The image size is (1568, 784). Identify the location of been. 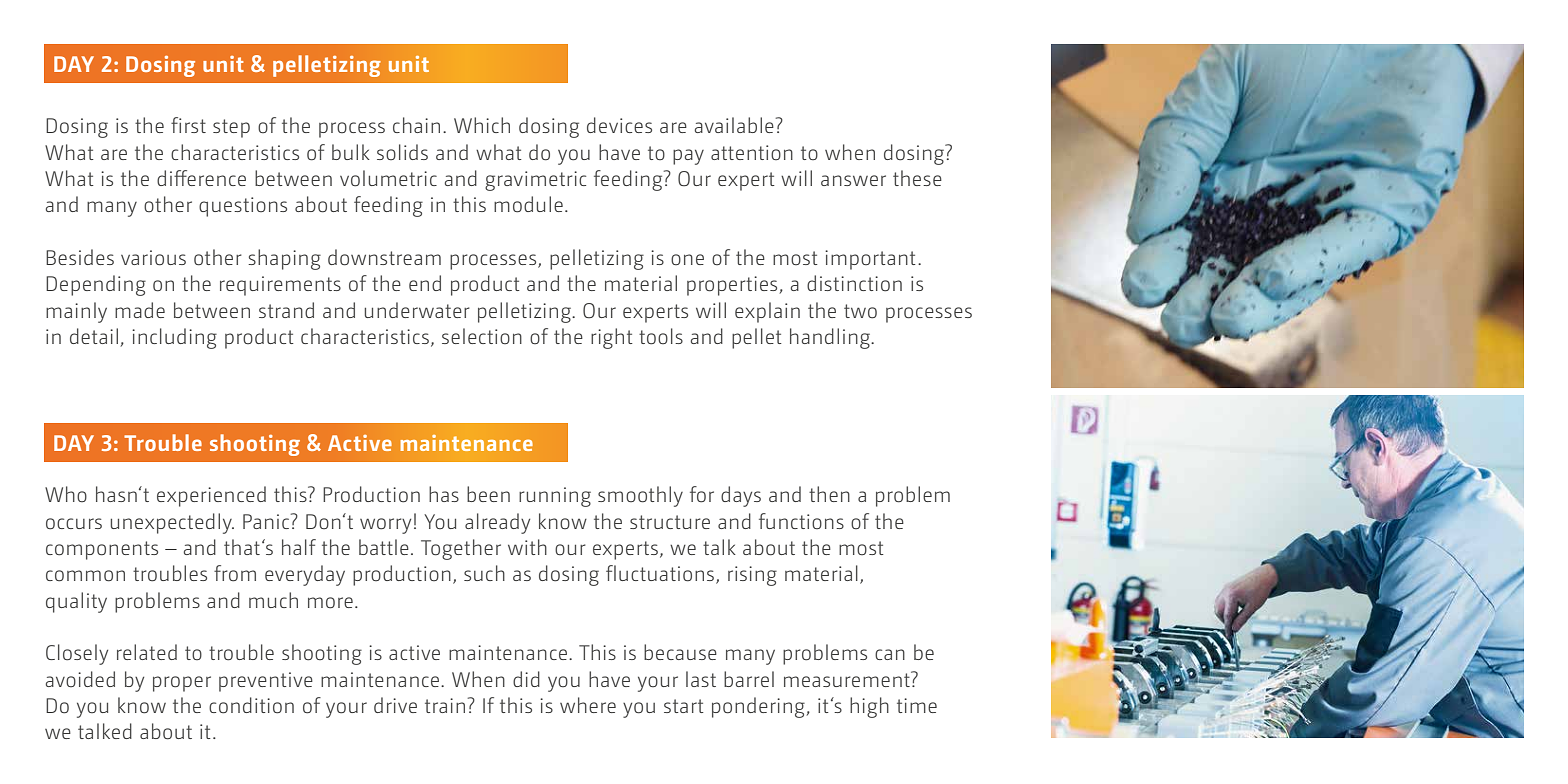
(488, 494).
